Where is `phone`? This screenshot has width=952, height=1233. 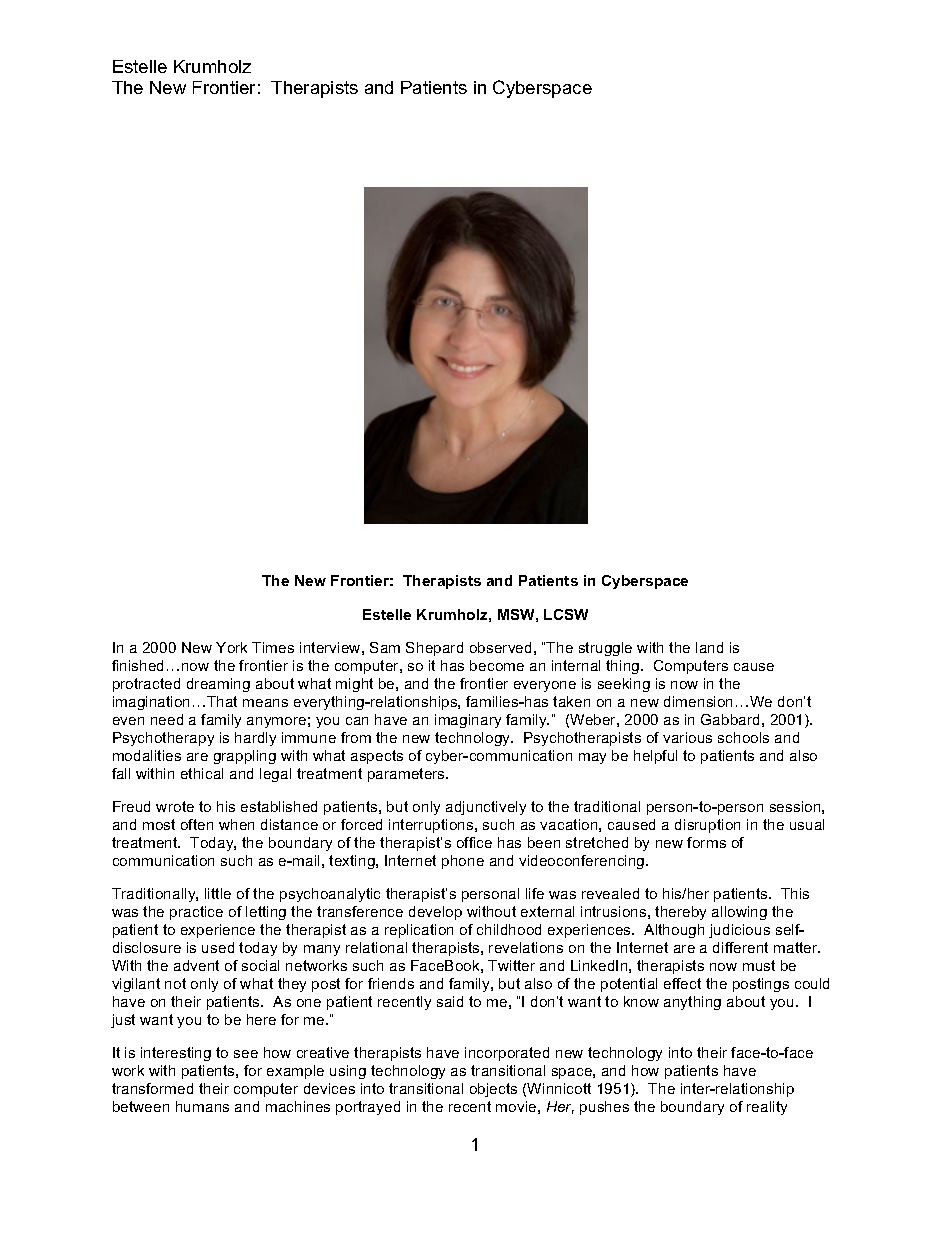 phone is located at coordinates (463, 862).
